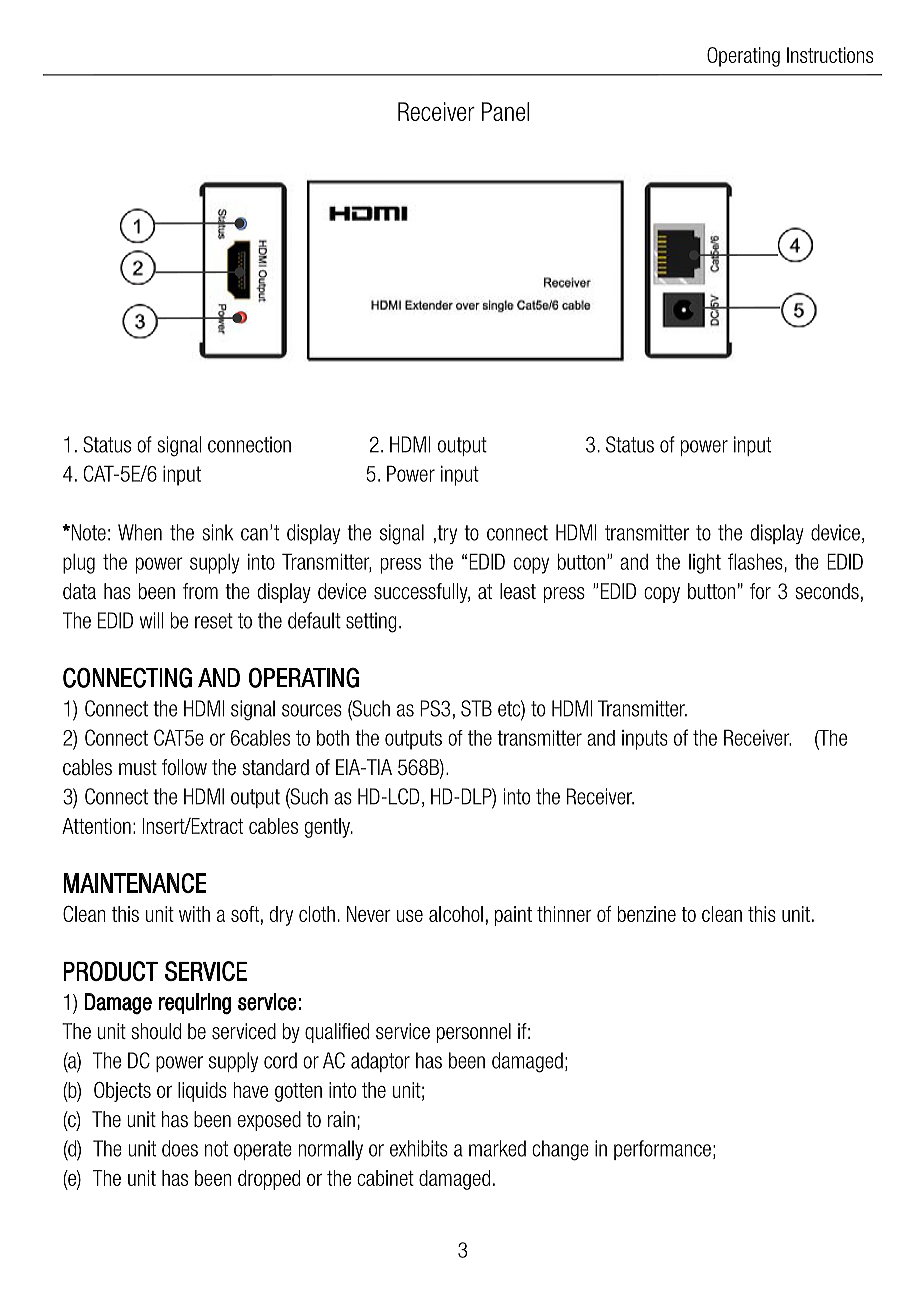 The image size is (924, 1308). I want to click on light, so click(705, 563).
